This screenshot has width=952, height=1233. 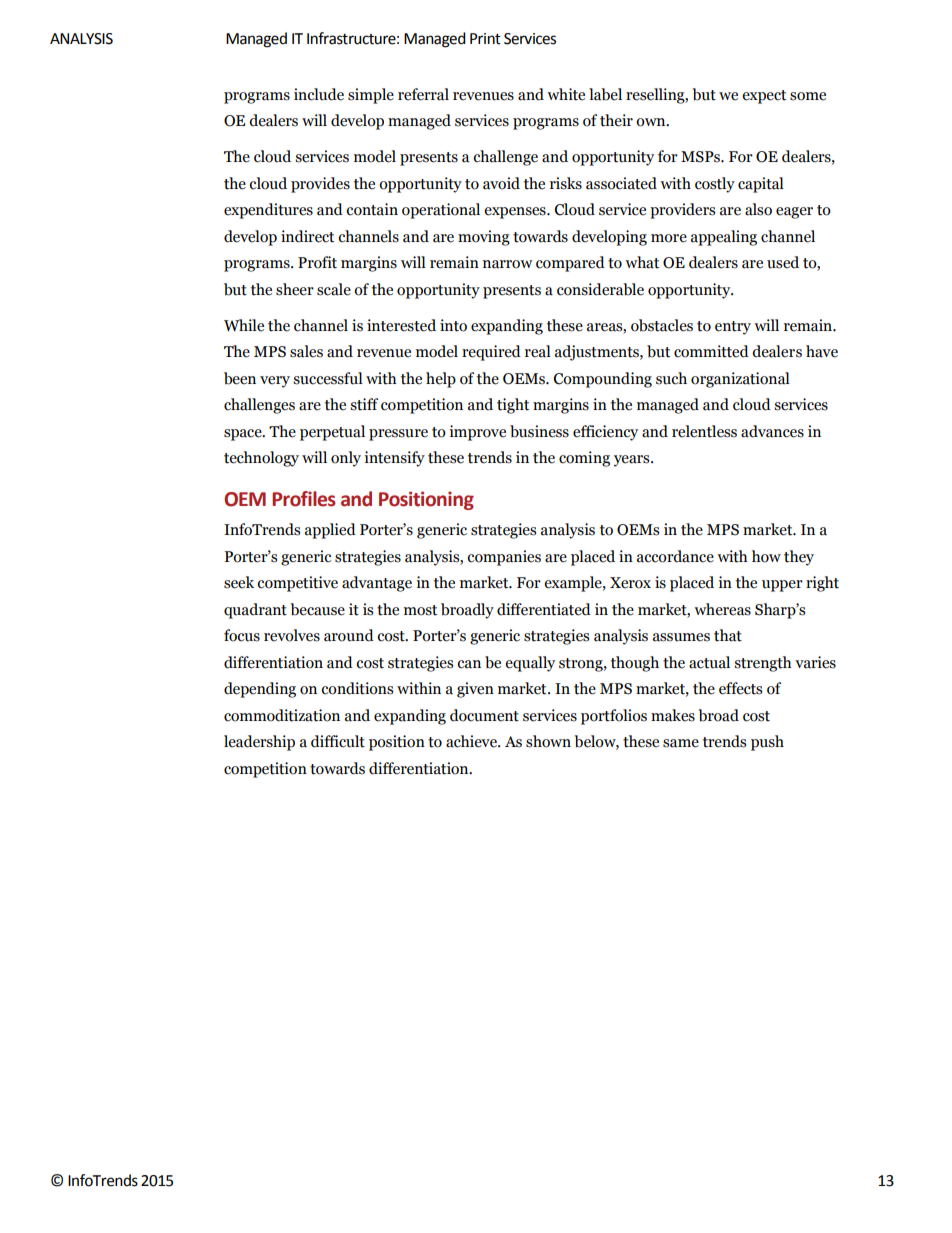 What do you see at coordinates (485, 39) in the screenshot?
I see `Print` at bounding box center [485, 39].
